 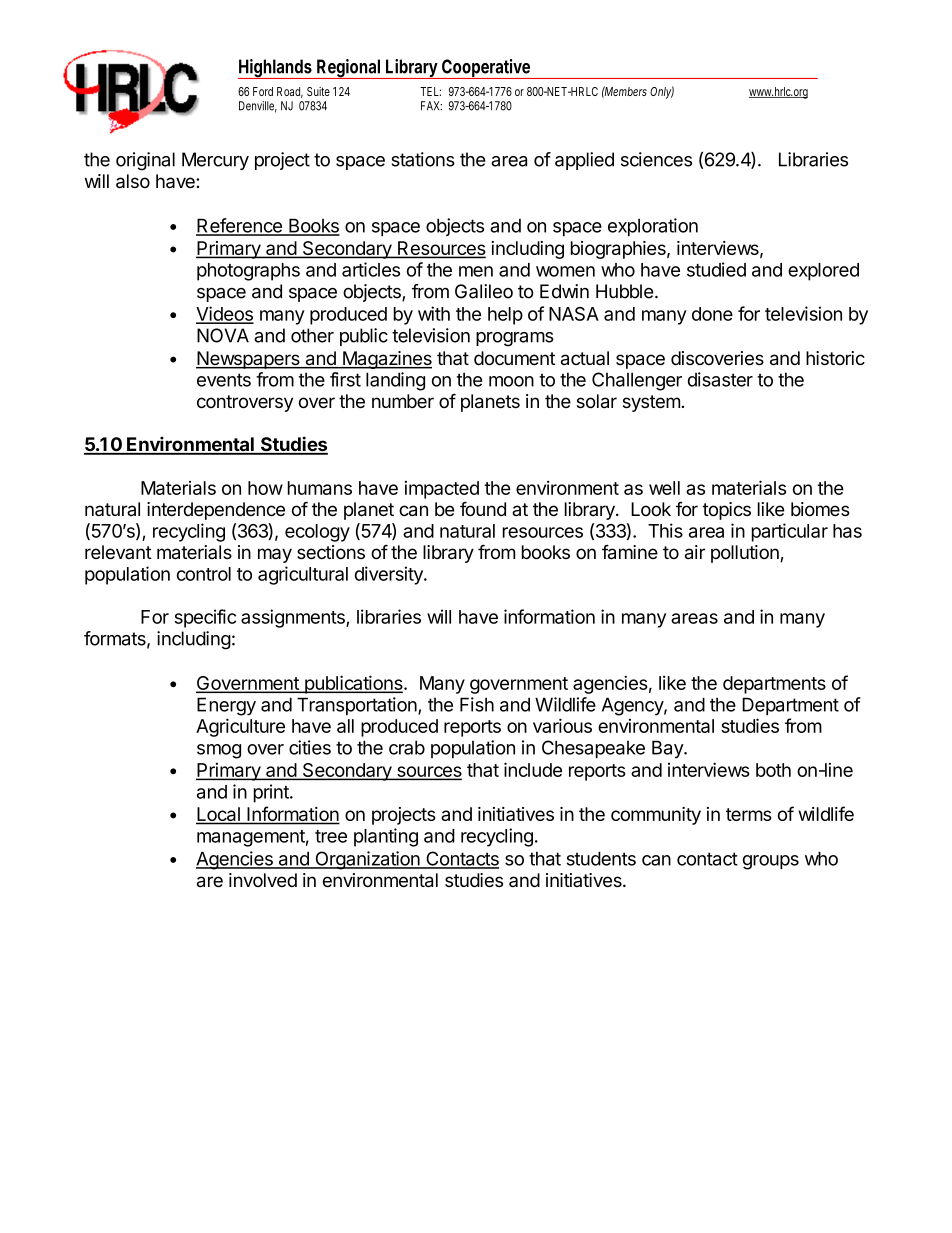 I want to click on how, so click(x=265, y=488).
